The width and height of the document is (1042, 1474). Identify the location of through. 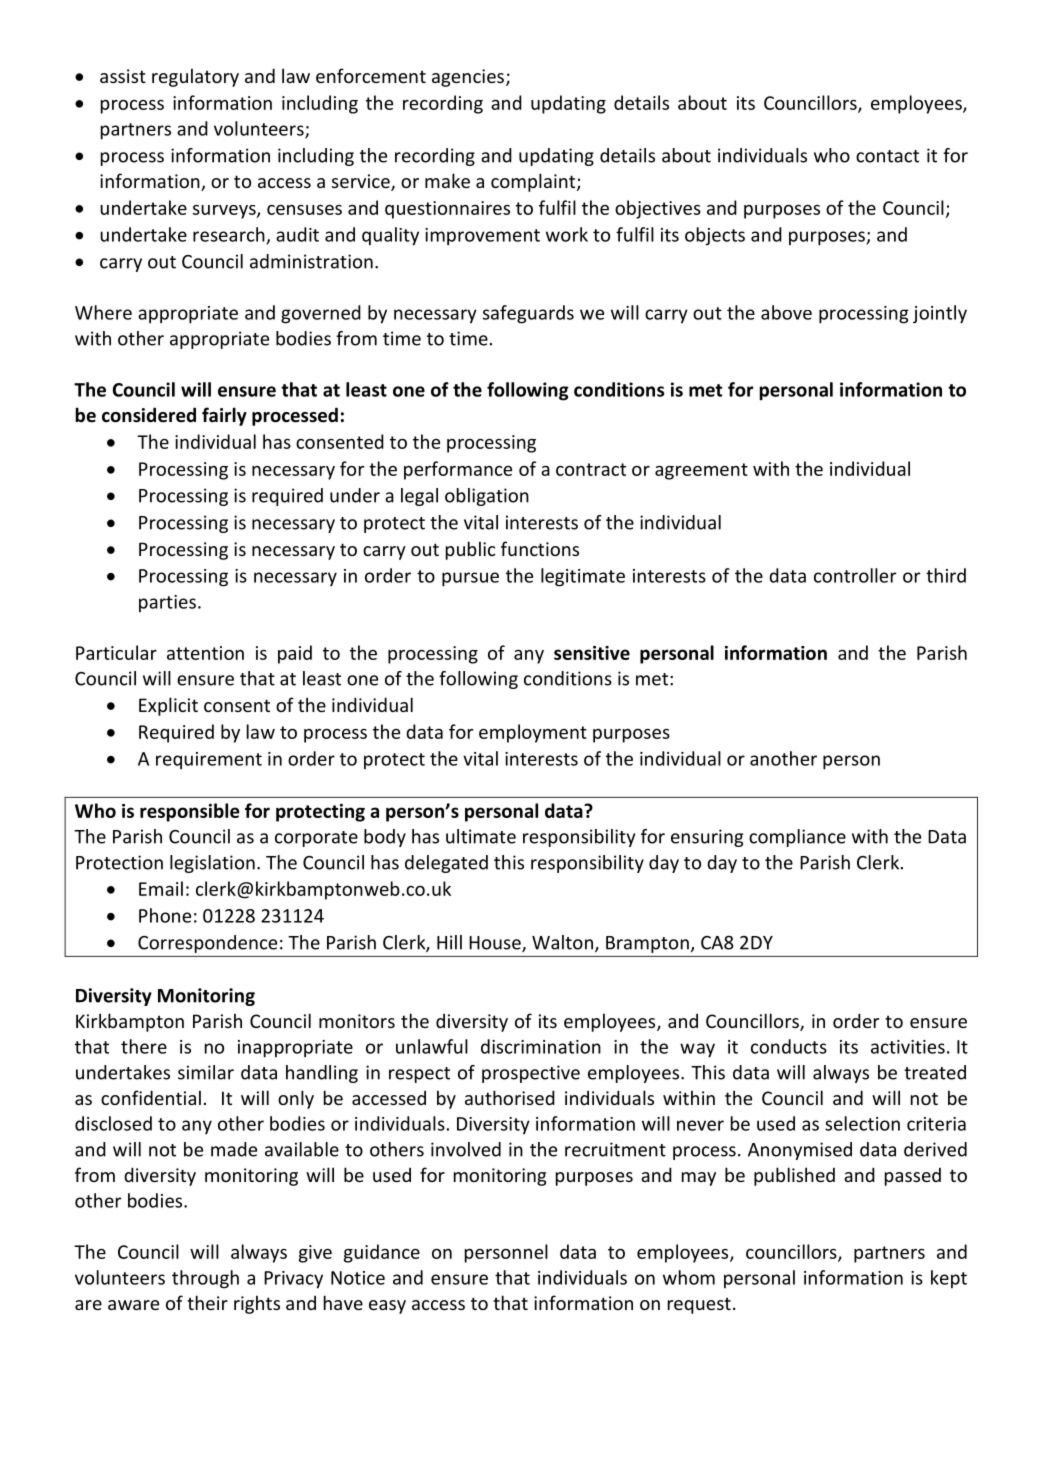
(205, 1279).
